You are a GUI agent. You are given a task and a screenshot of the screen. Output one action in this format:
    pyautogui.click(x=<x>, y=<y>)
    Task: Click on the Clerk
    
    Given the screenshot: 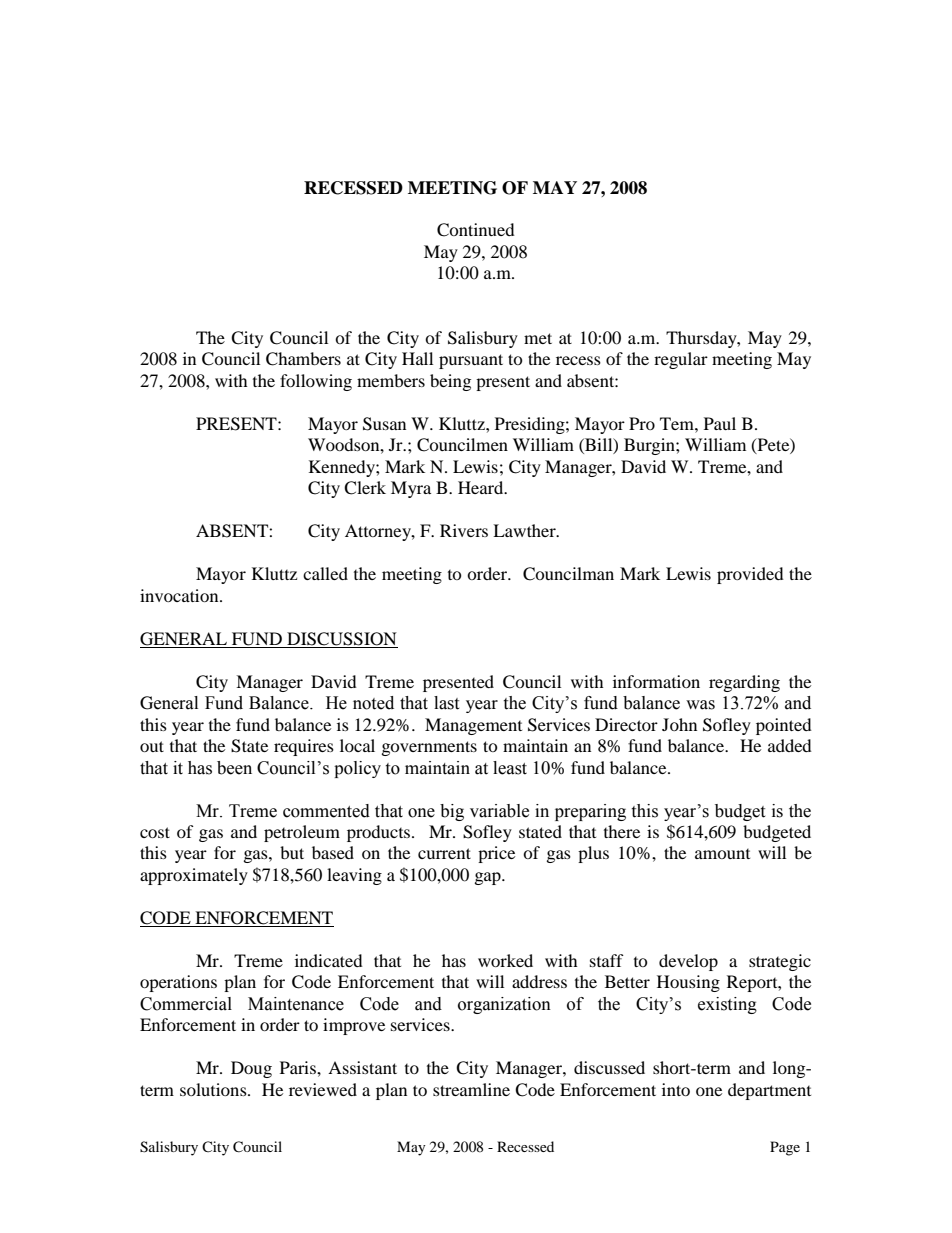 What is the action you would take?
    pyautogui.click(x=365, y=488)
